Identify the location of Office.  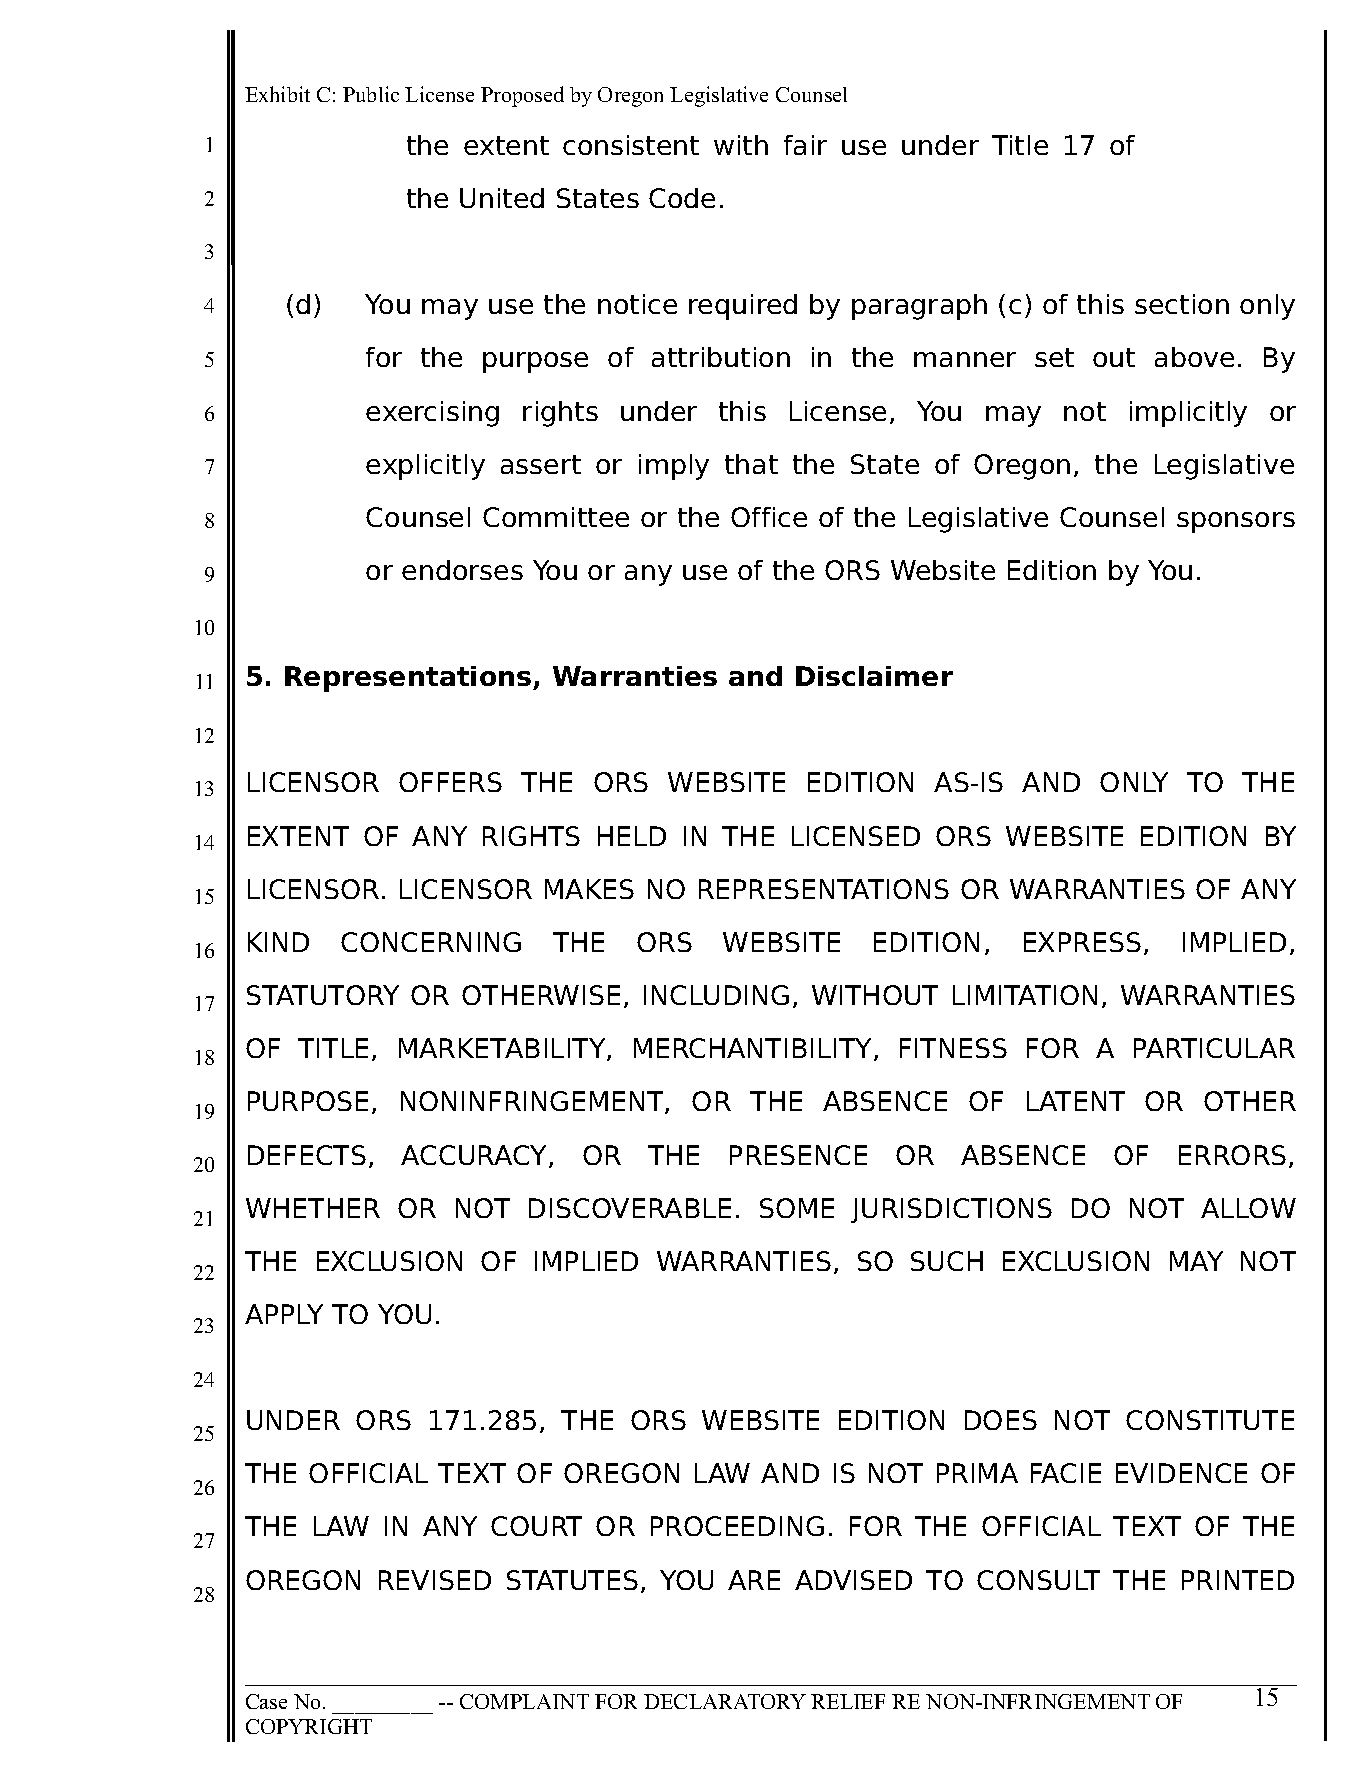
(769, 517).
